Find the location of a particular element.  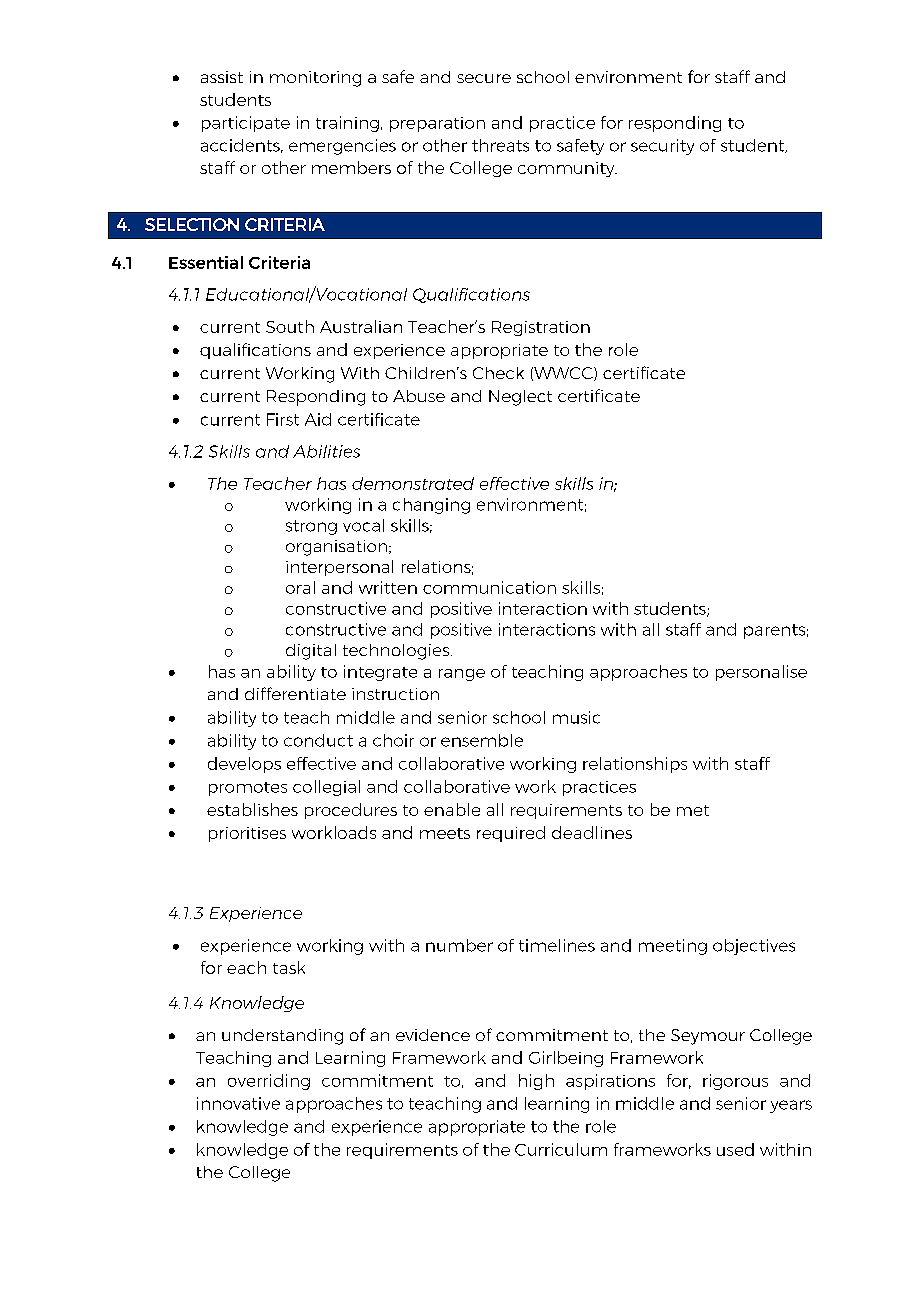

participate is located at coordinates (246, 124).
